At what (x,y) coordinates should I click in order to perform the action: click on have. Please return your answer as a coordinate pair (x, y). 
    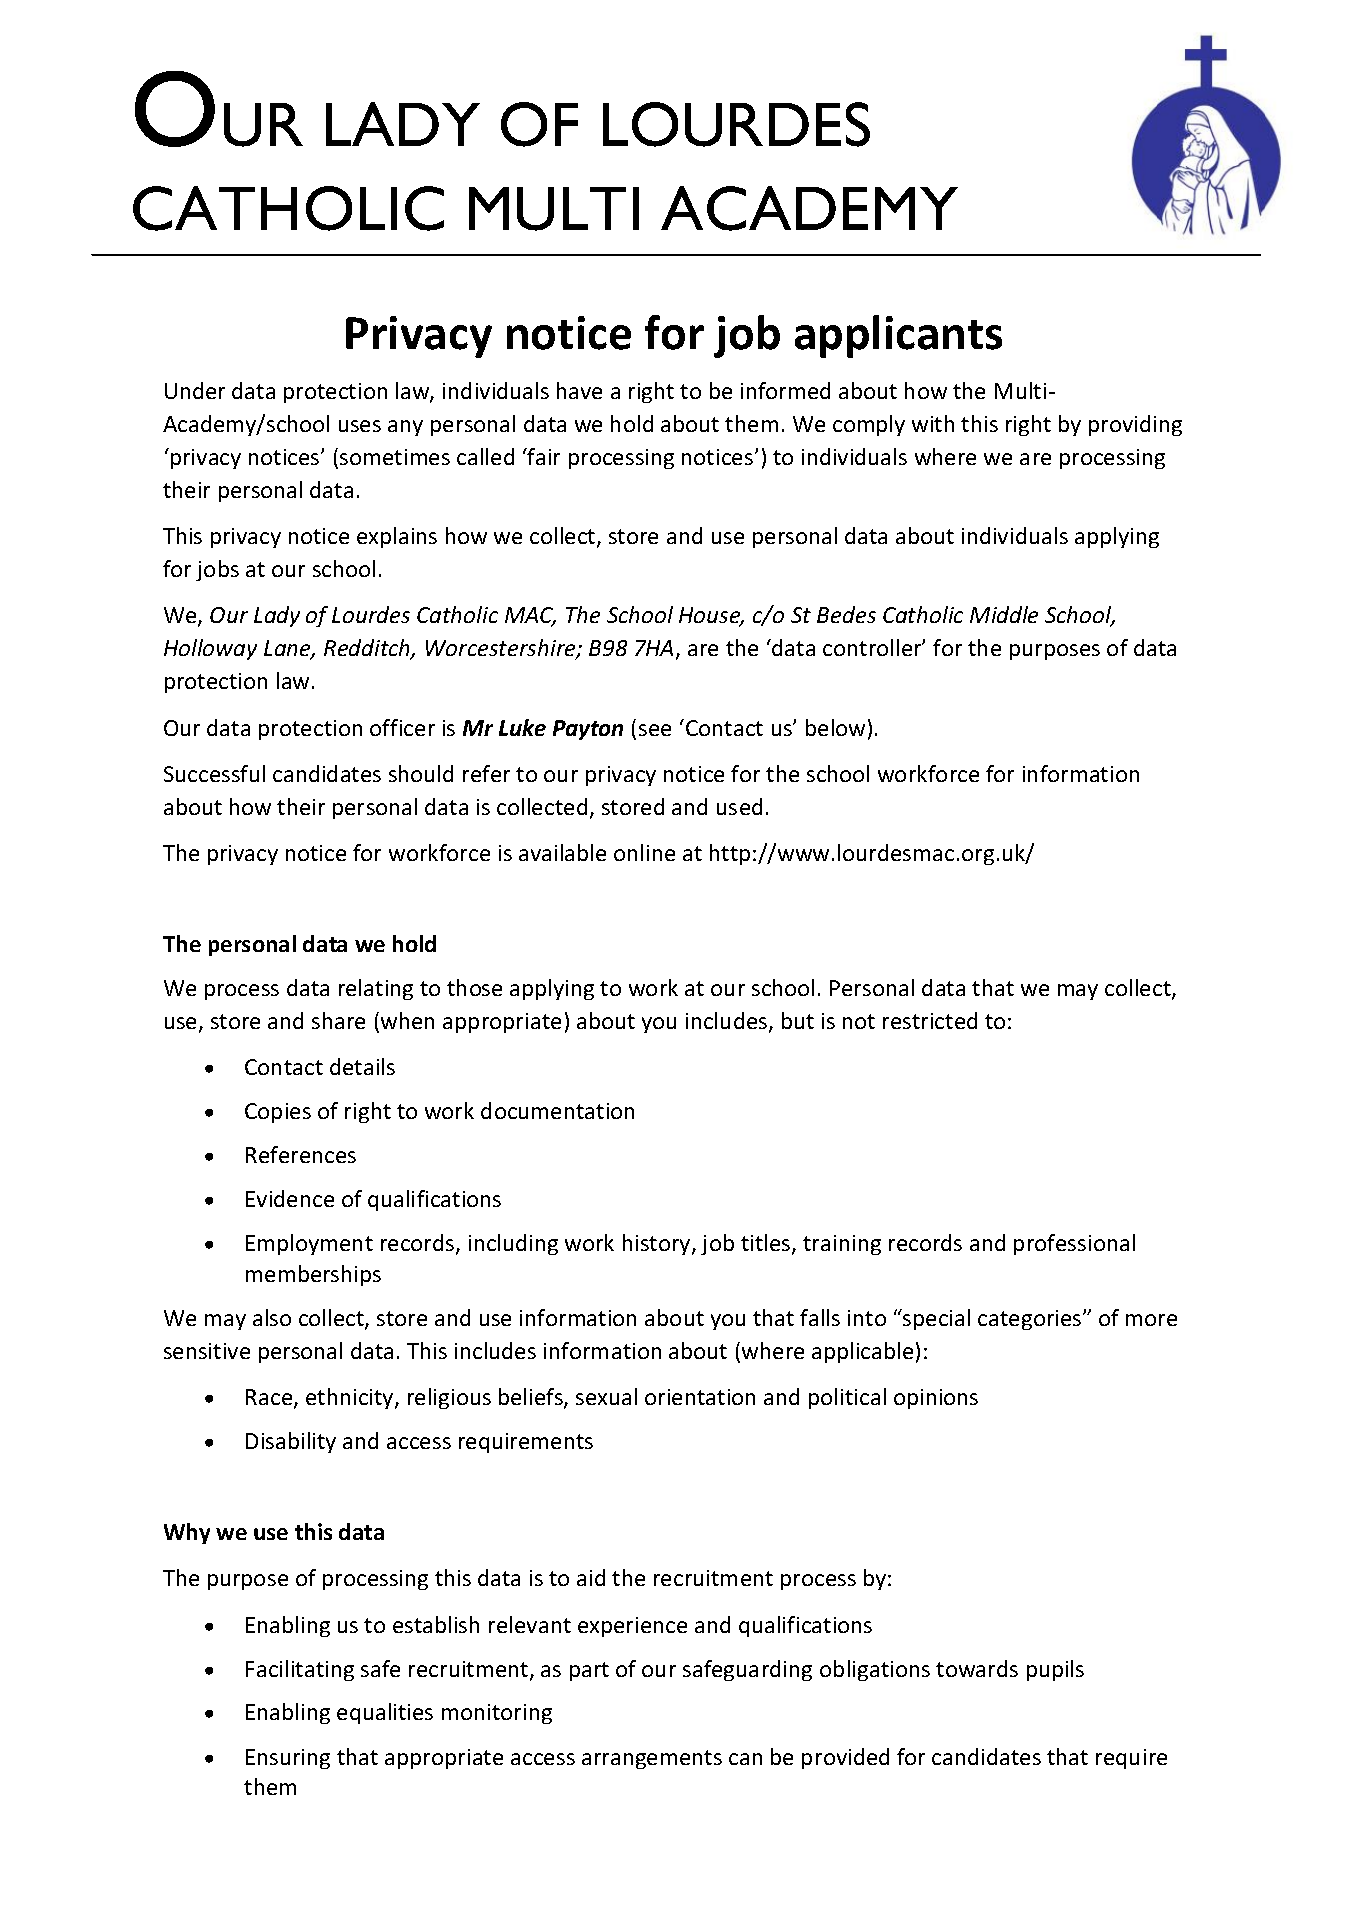
    Looking at the image, I should click on (579, 390).
